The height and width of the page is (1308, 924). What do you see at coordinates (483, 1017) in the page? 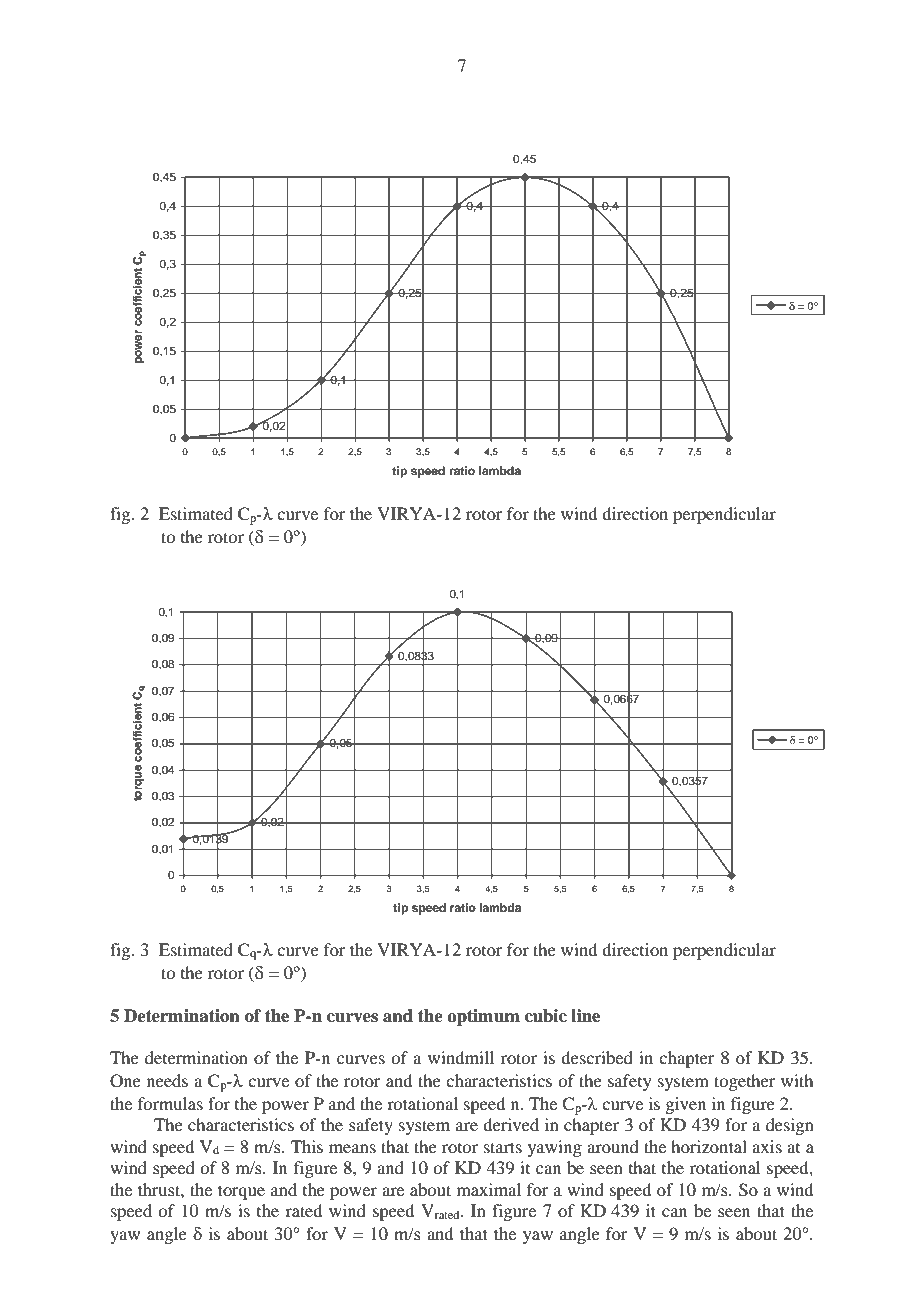
I see `optimum` at bounding box center [483, 1017].
